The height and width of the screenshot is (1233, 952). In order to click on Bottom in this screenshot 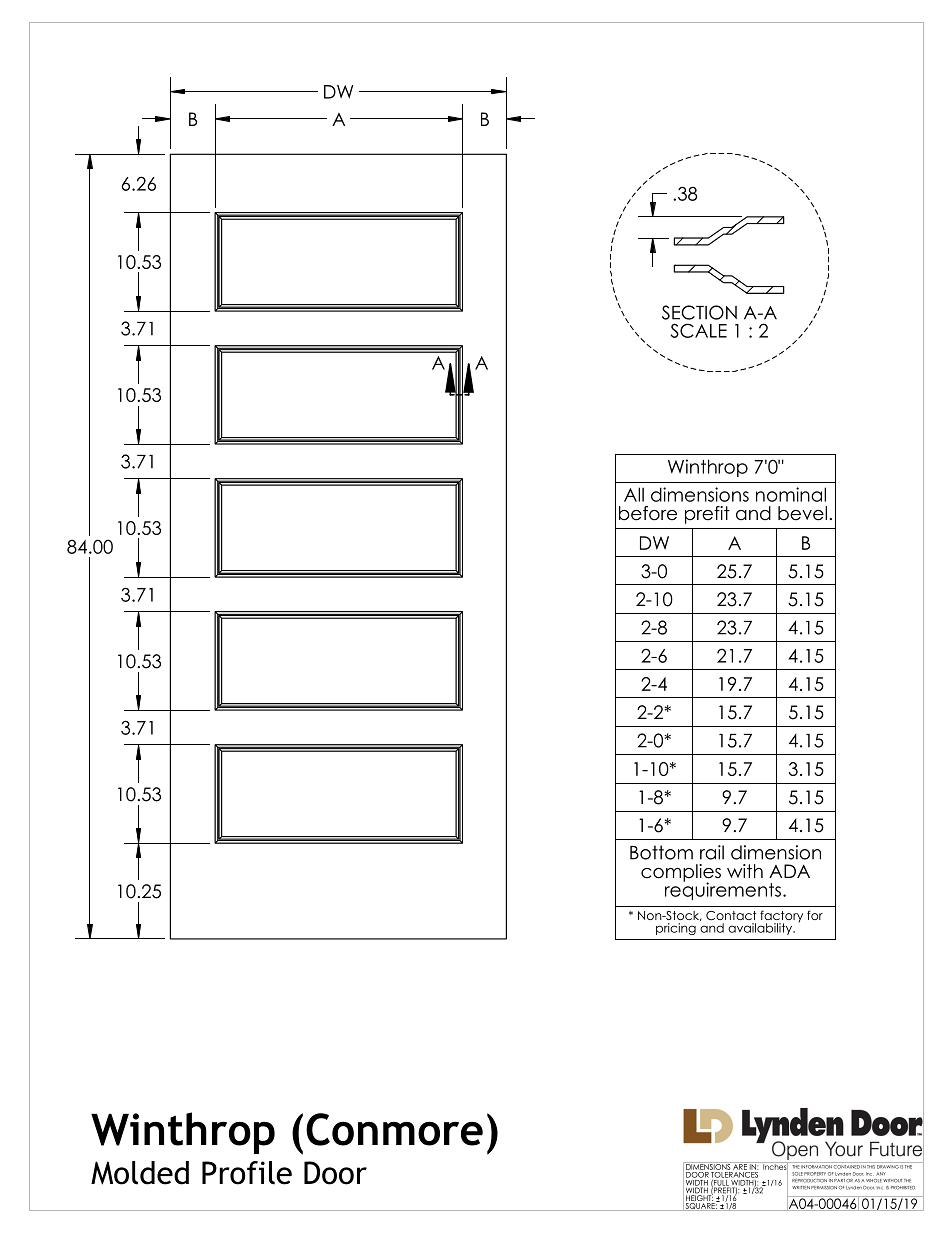, I will do `click(661, 852)`.
